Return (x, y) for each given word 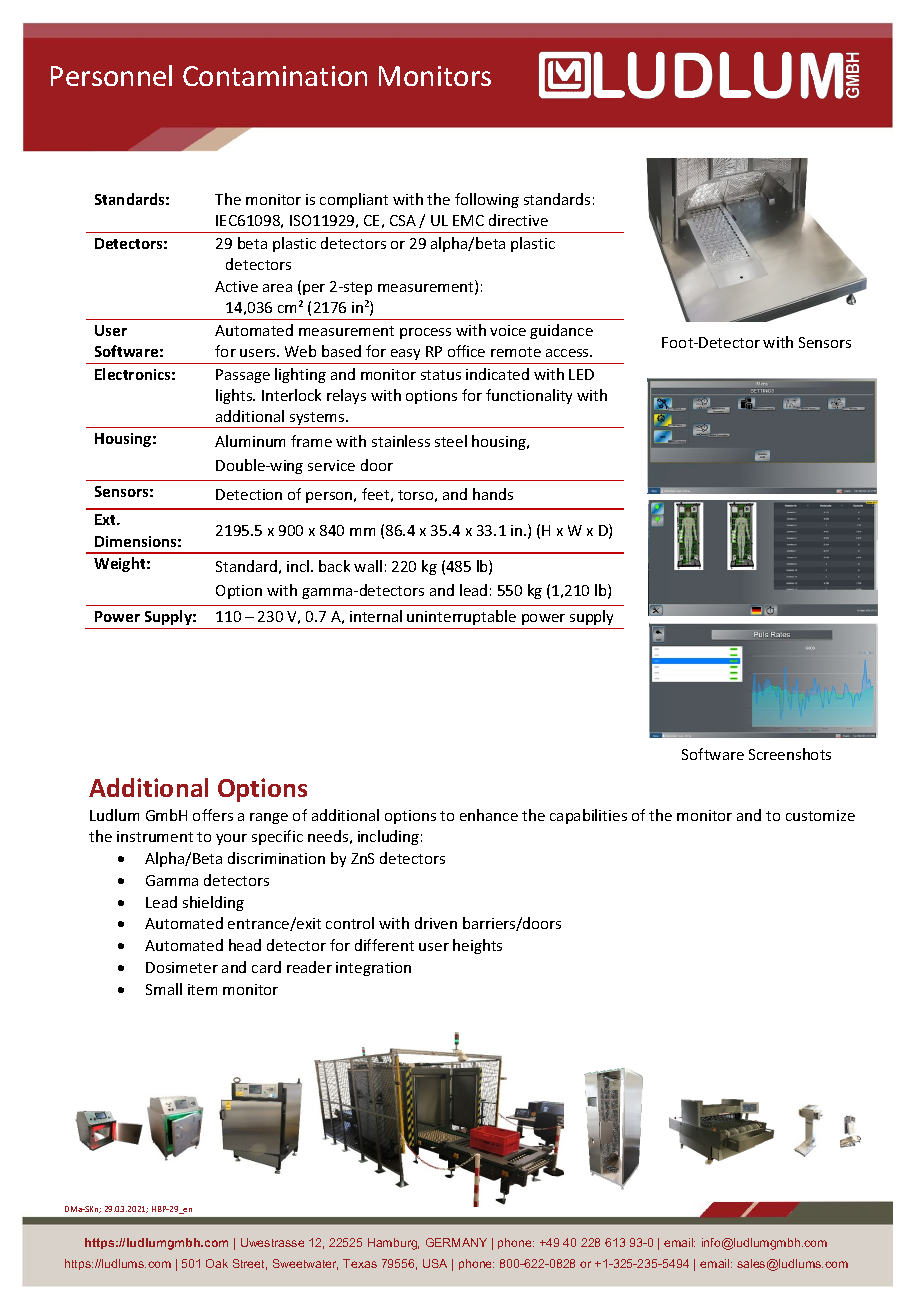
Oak (217, 1263)
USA (435, 1263)
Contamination (275, 76)
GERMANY (456, 1242)
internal (376, 616)
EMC (468, 220)
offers (213, 815)
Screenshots (790, 754)
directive (518, 220)
